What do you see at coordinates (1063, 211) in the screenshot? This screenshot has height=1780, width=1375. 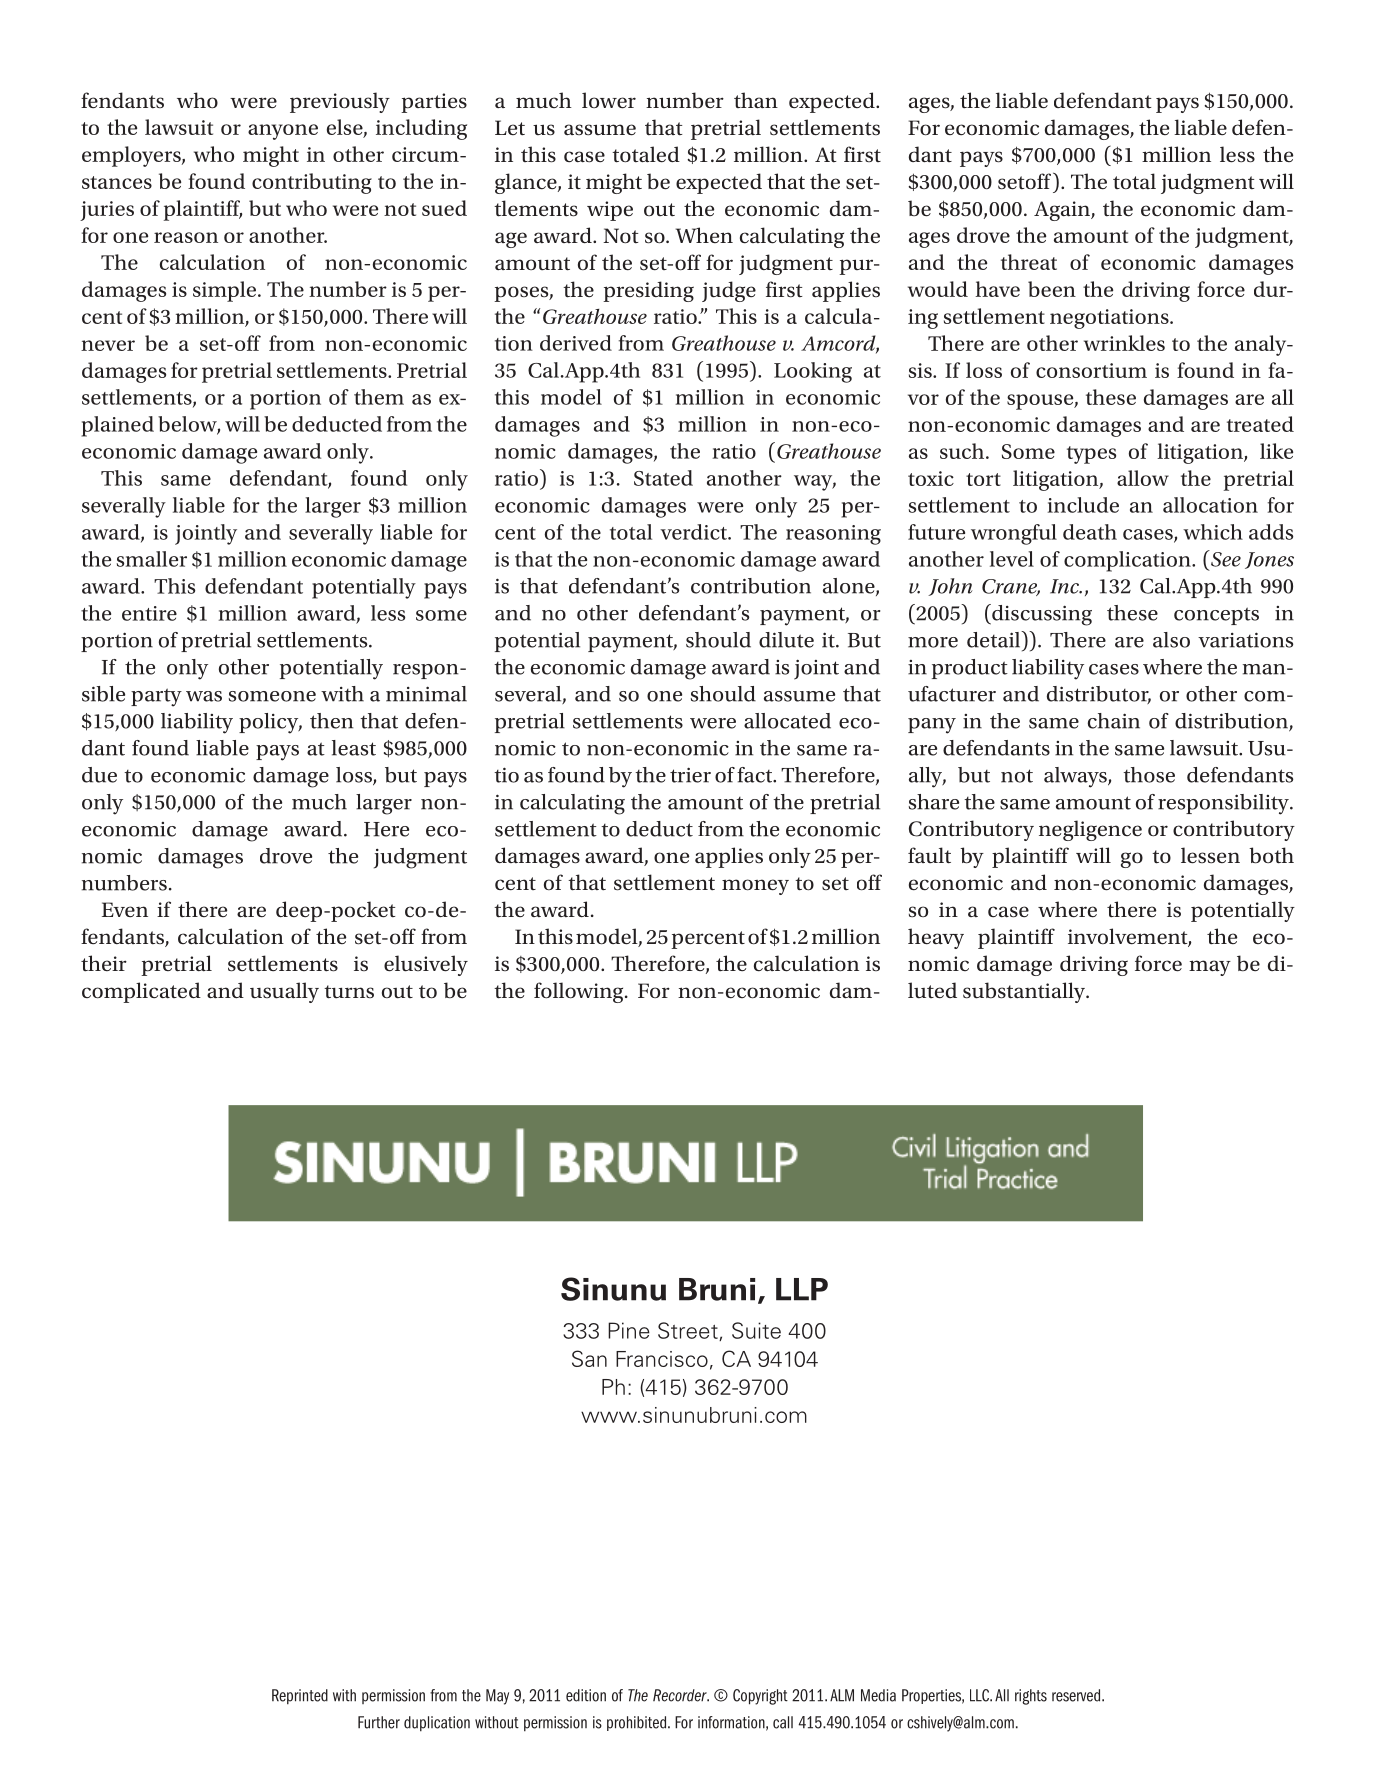 I see `Again` at bounding box center [1063, 211].
